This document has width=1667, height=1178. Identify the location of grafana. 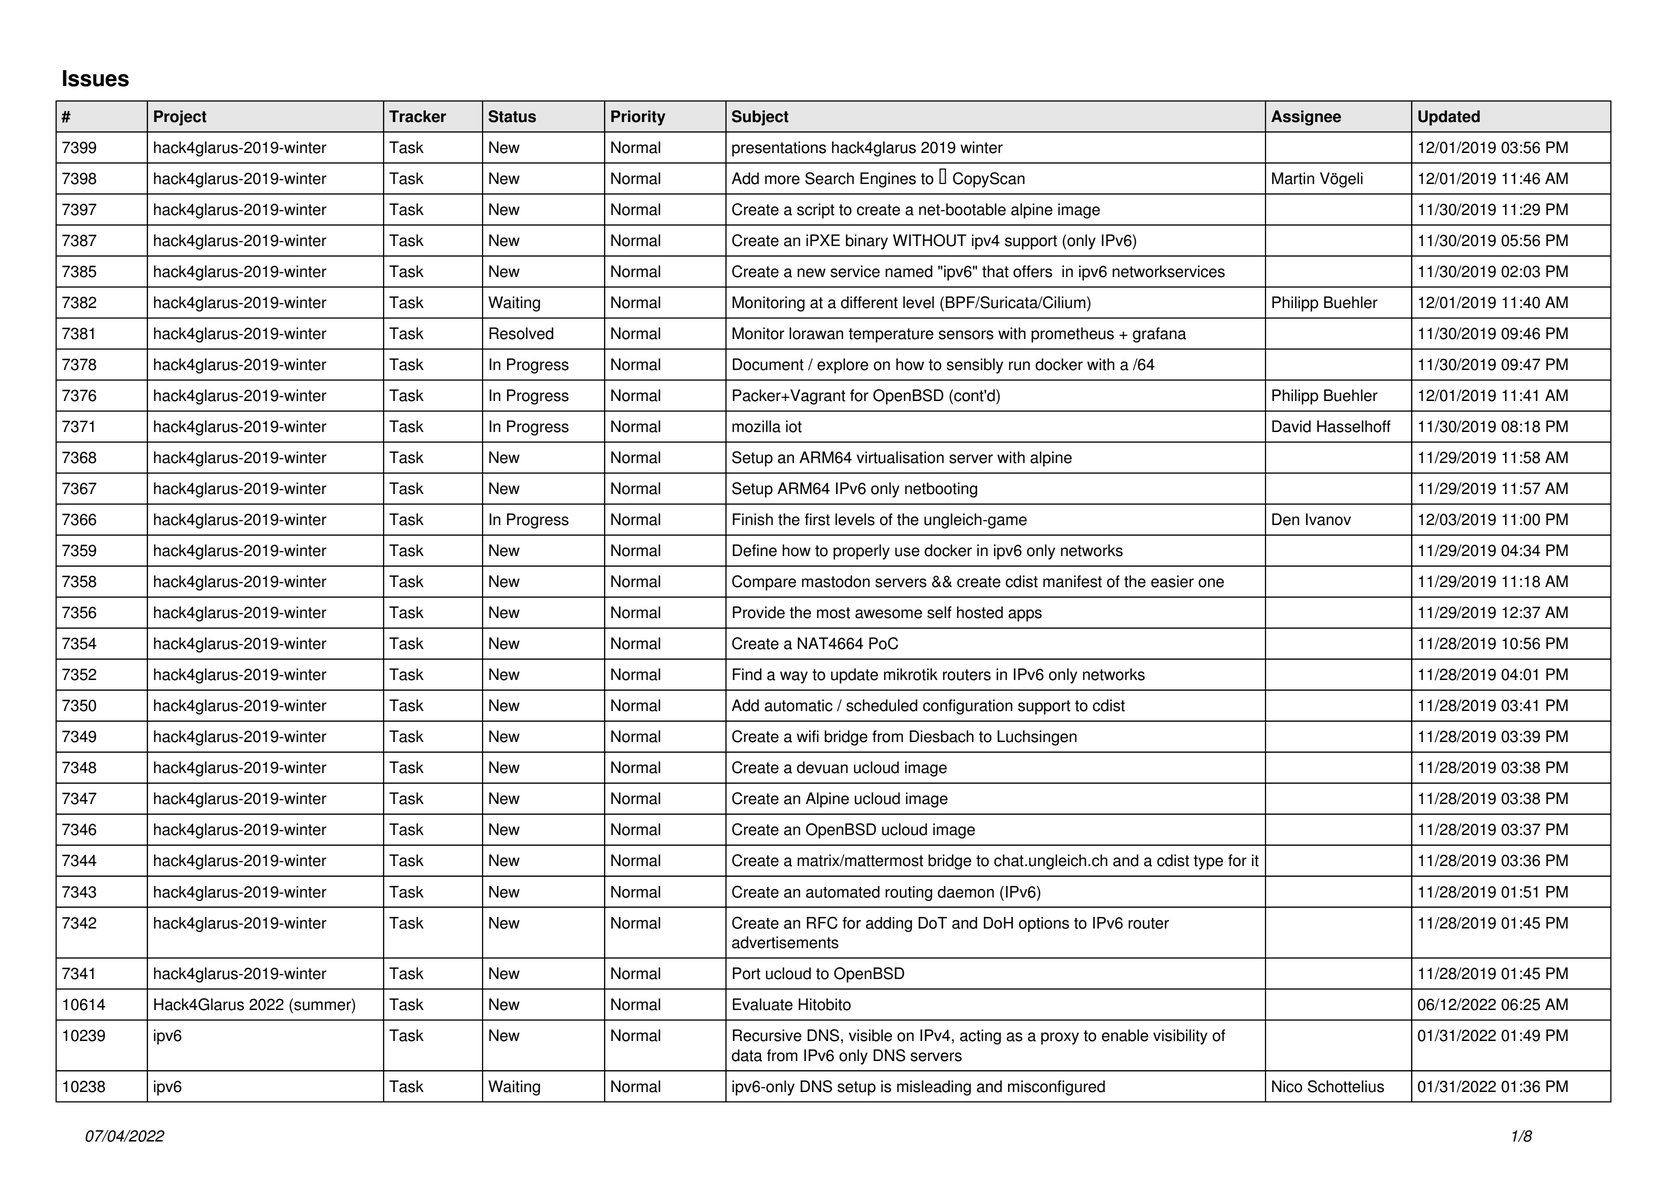
(1159, 335).
